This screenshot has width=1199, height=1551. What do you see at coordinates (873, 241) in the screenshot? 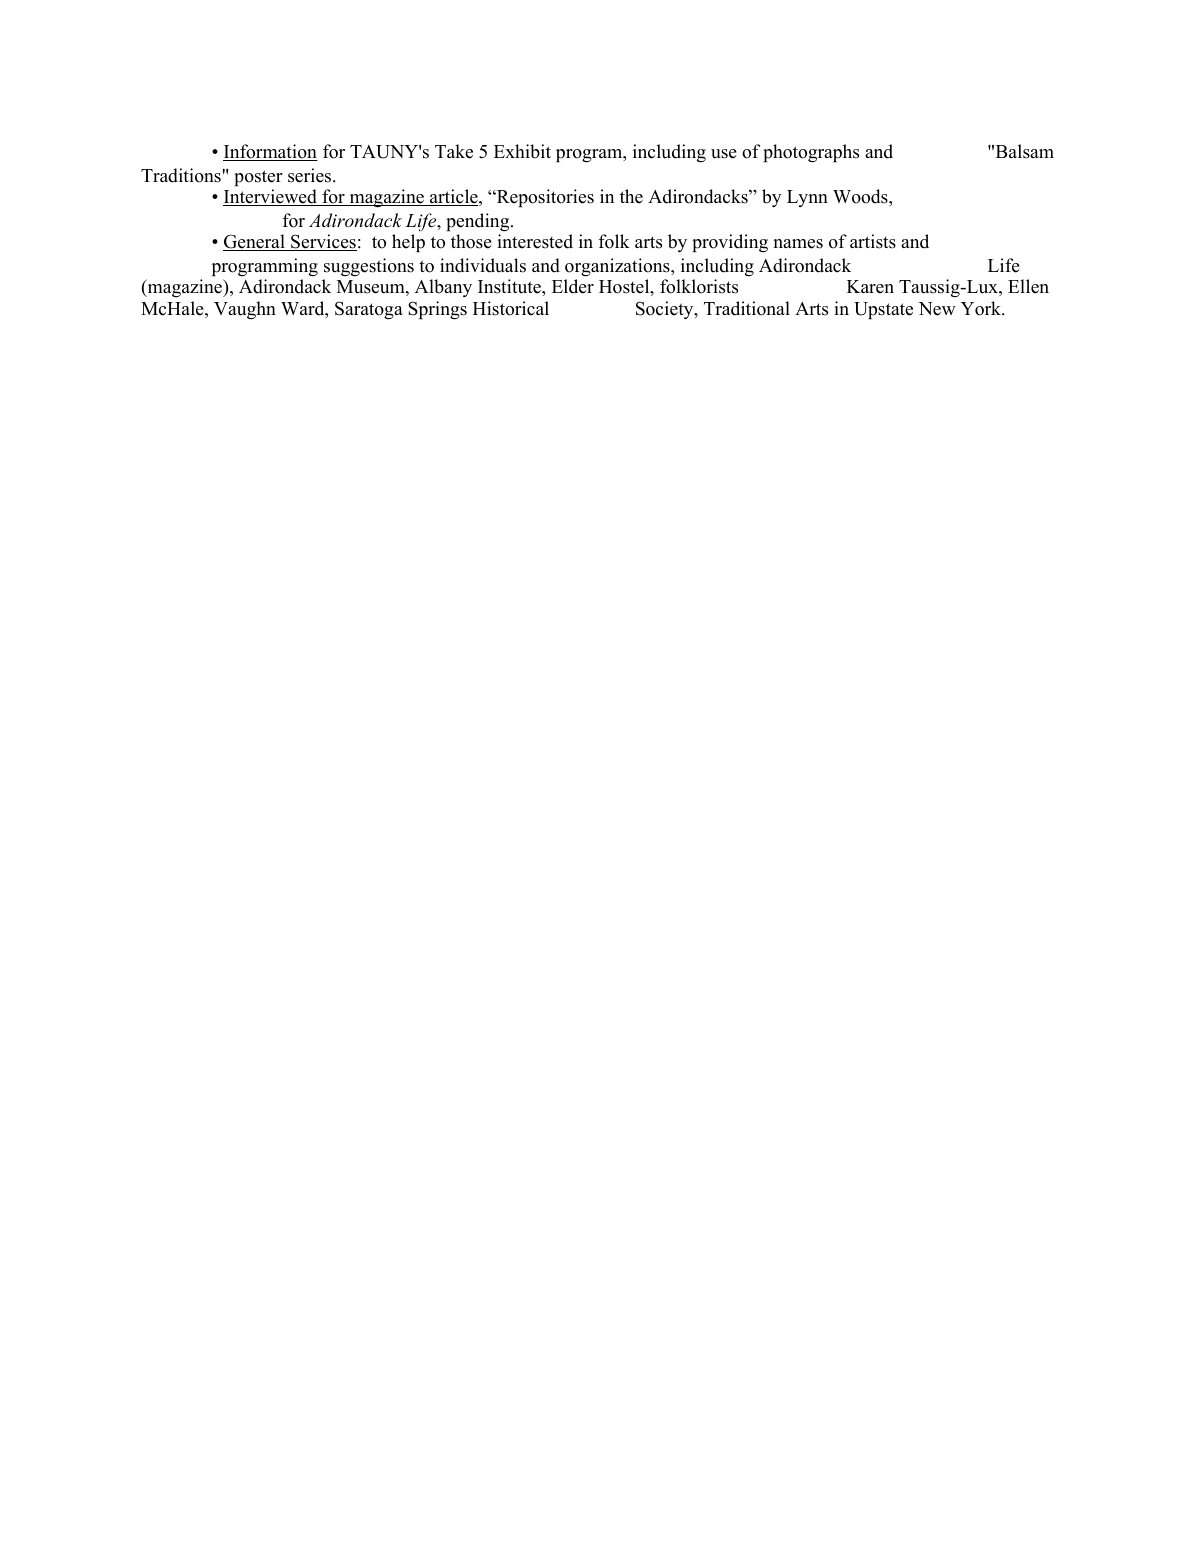
I see `artists` at bounding box center [873, 241].
